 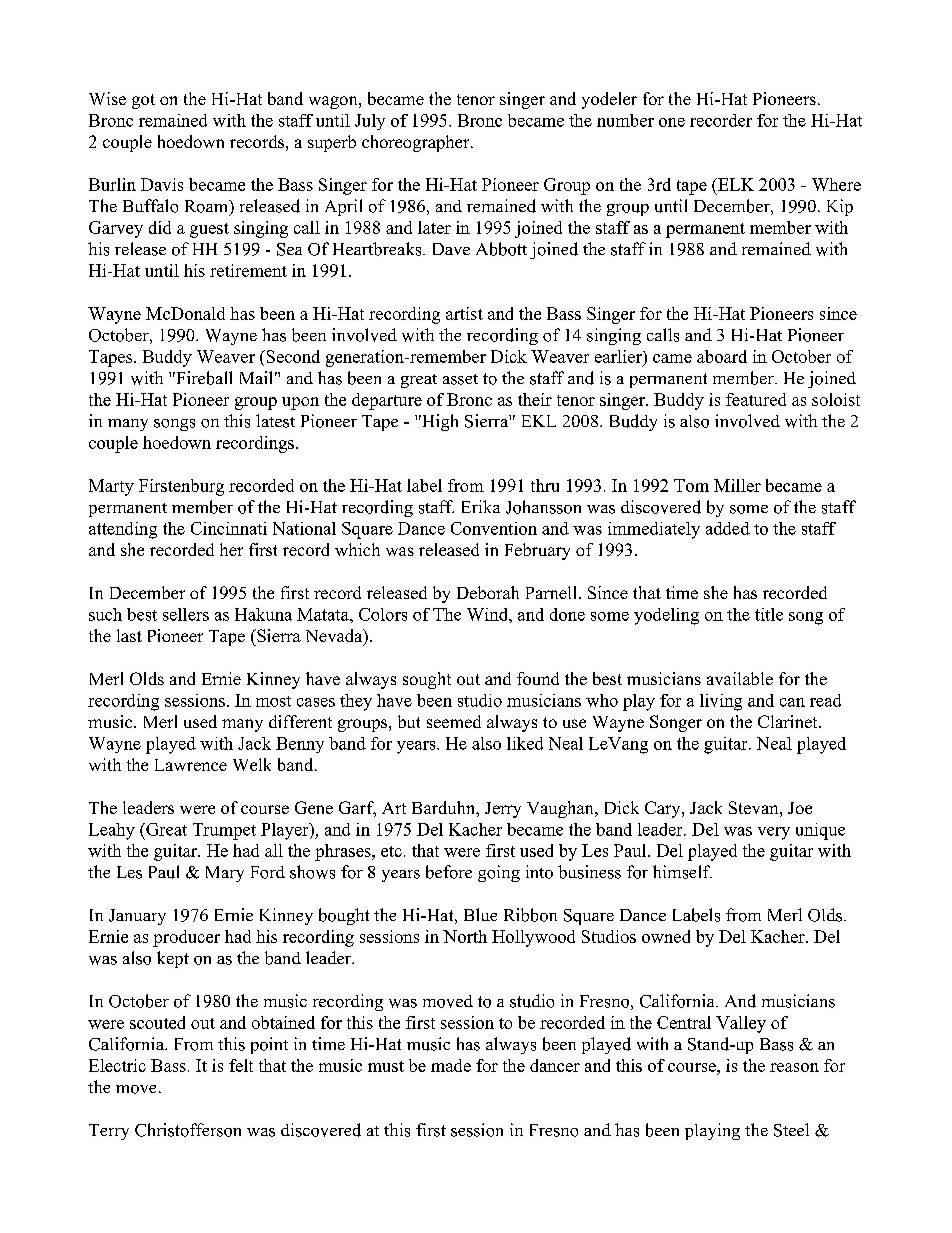 I want to click on seemed, so click(x=454, y=721).
